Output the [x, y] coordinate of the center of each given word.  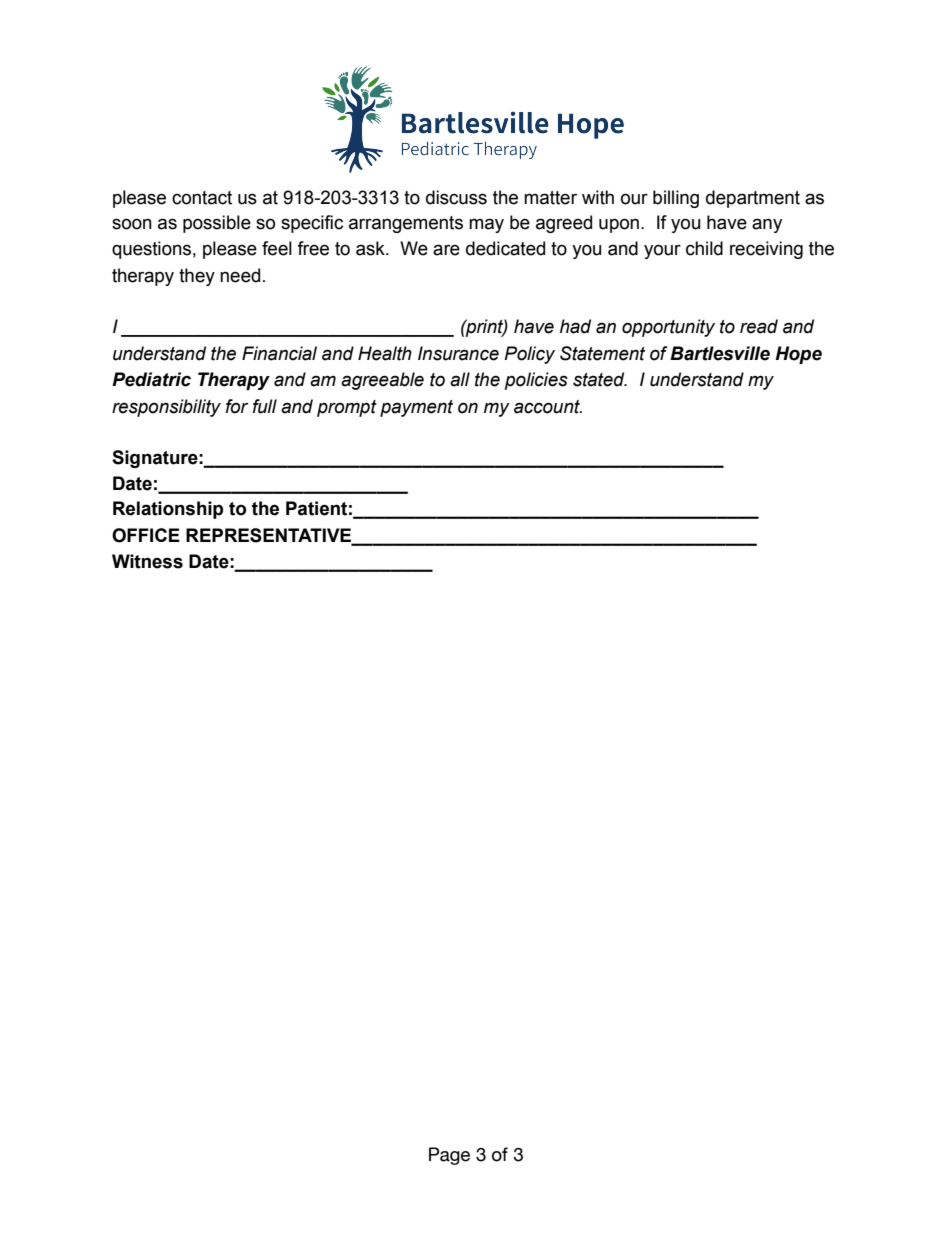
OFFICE [146, 535]
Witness [147, 561]
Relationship [168, 510]
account [548, 407]
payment [416, 408]
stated [600, 379]
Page [449, 1156]
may [486, 225]
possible [217, 224]
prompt [347, 408]
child [704, 248]
